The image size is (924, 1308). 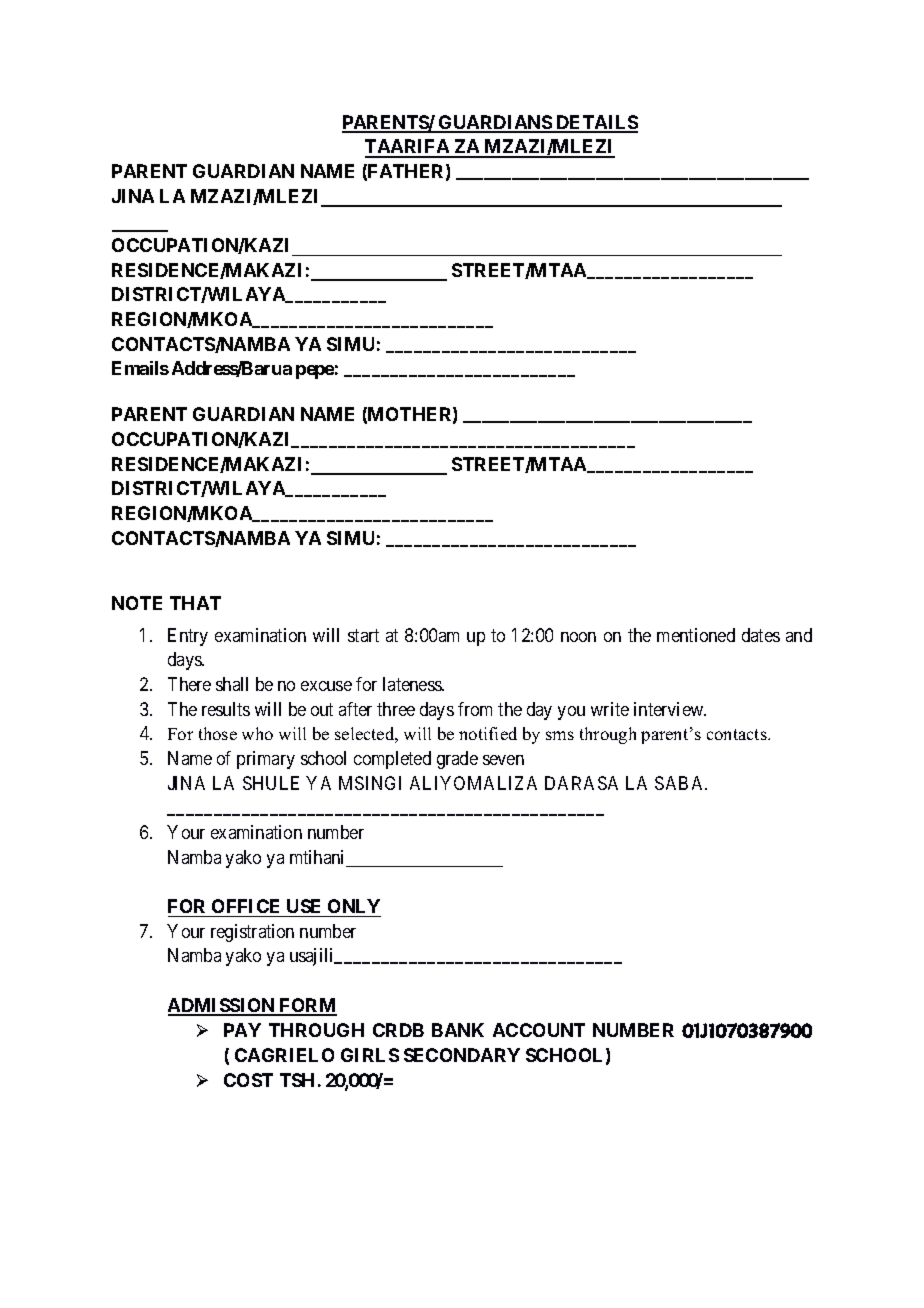 What do you see at coordinates (462, 1055) in the document?
I see `SECONDARY` at bounding box center [462, 1055].
